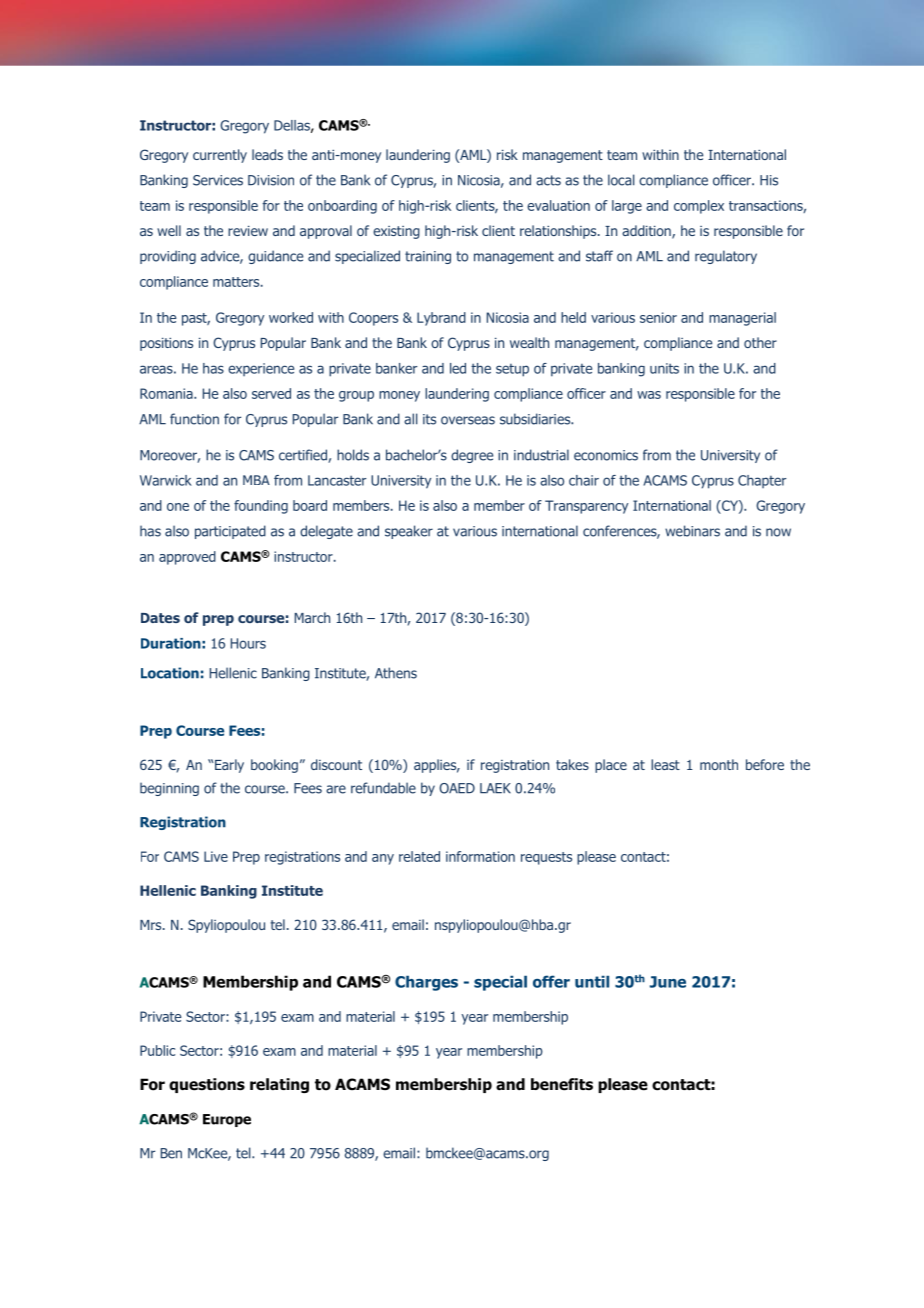 This image has height=1308, width=924. What do you see at coordinates (216, 856) in the image?
I see `Live` at bounding box center [216, 856].
